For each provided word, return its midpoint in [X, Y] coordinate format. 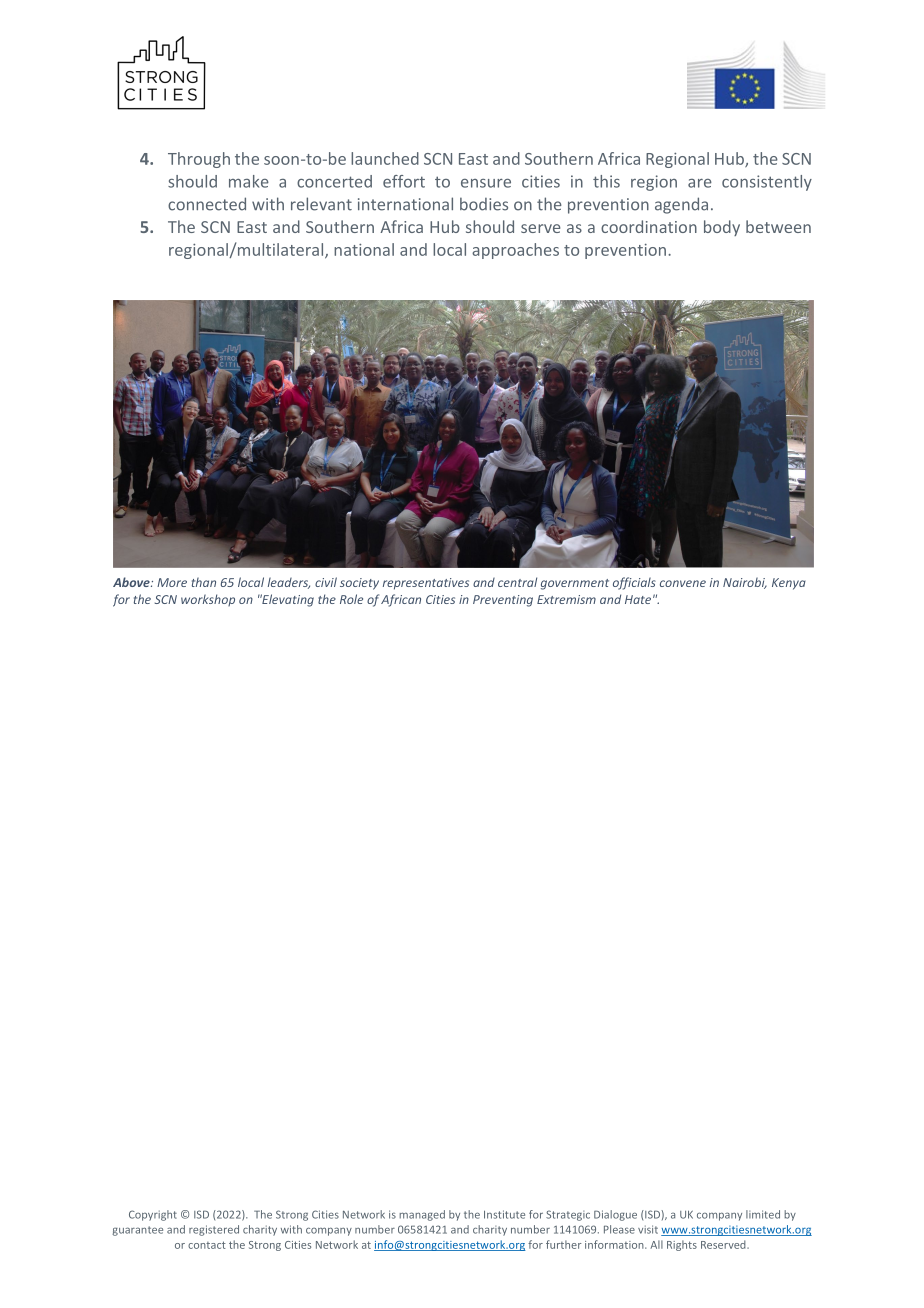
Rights [682, 1245]
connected [207, 204]
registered [214, 1230]
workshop [208, 600]
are [700, 183]
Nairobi [745, 583]
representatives [426, 584]
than [204, 582]
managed [422, 1215]
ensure [486, 183]
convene [683, 583]
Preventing [503, 601]
